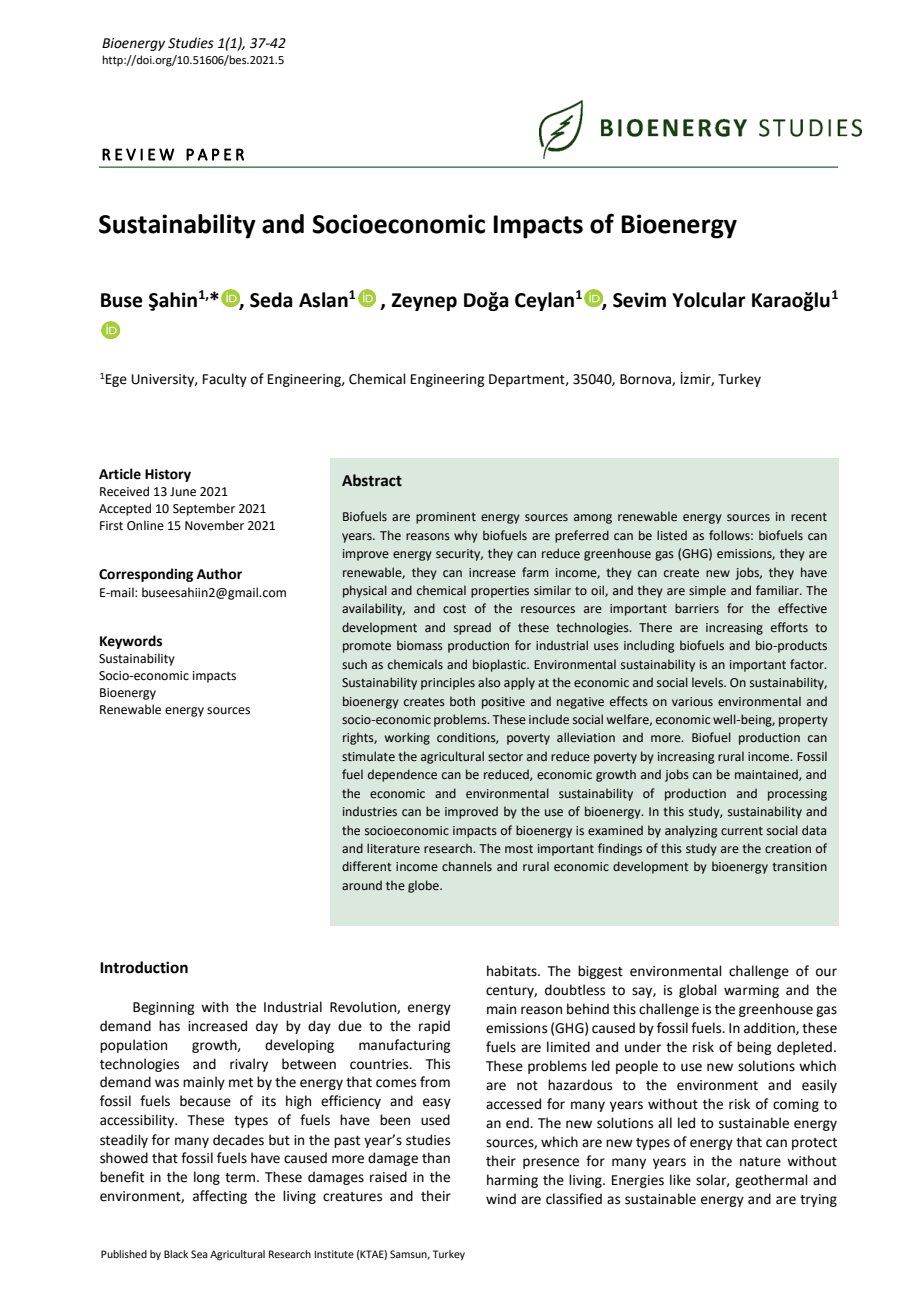 The image size is (924, 1308). I want to click on warming, so click(751, 991).
